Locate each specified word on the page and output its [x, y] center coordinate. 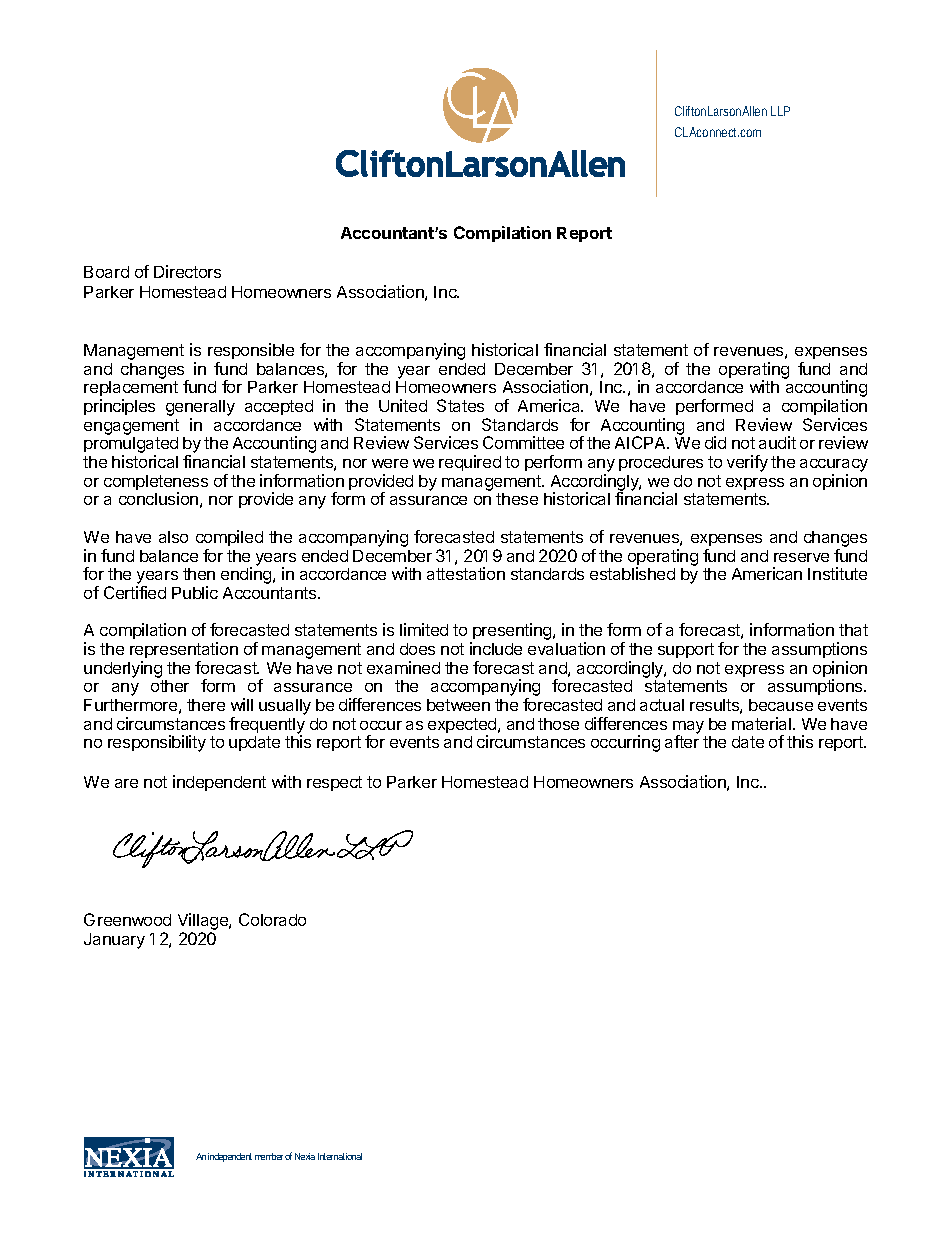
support [686, 650]
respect [334, 783]
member [269, 1156]
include [496, 648]
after [682, 741]
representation [184, 650]
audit [777, 442]
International [340, 1156]
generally [200, 409]
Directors [187, 271]
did [715, 442]
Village [204, 921]
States [460, 405]
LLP [780, 111]
